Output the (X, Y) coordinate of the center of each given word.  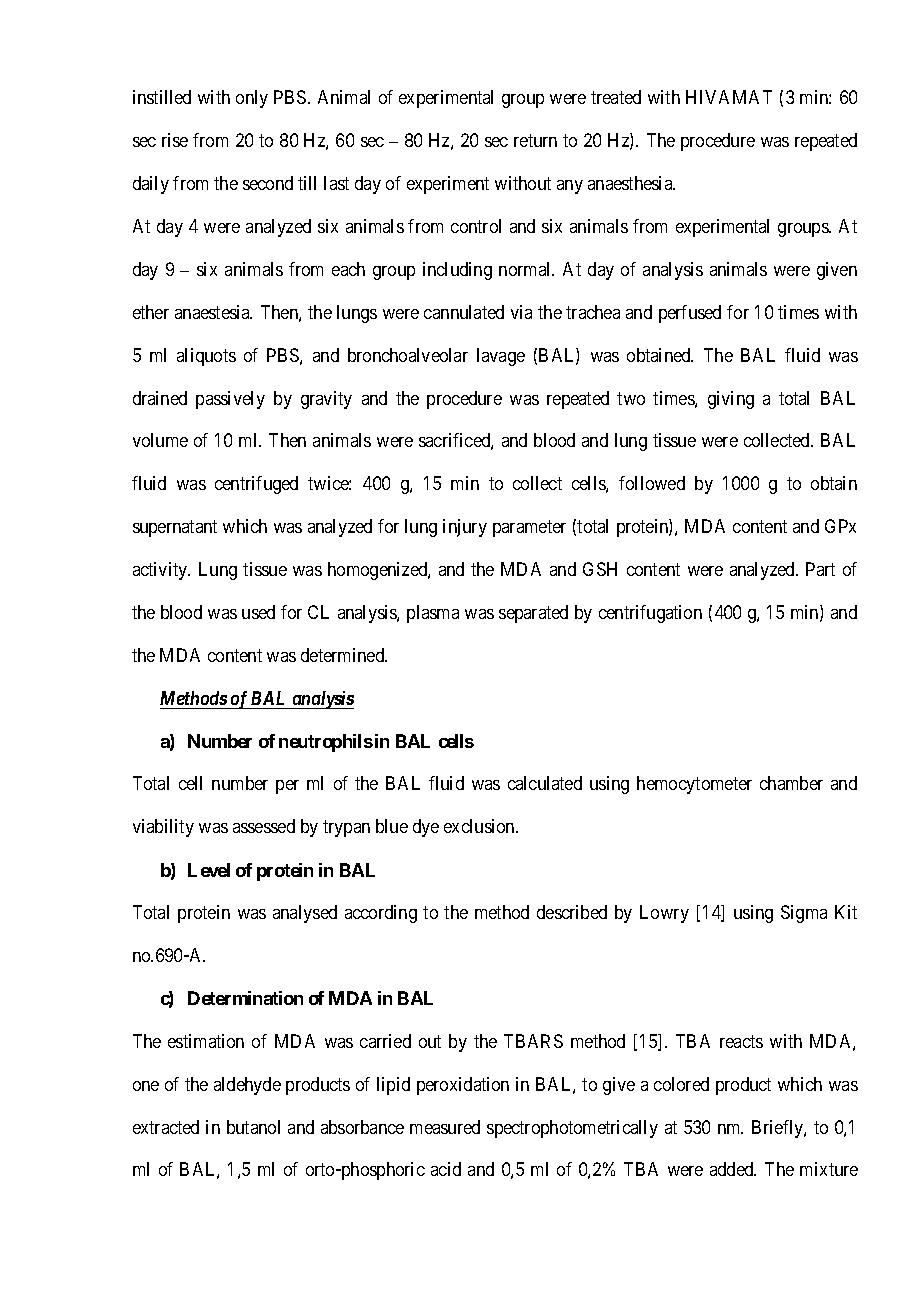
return (535, 140)
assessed (264, 826)
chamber (791, 783)
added (733, 1169)
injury (465, 528)
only (252, 99)
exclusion (480, 826)
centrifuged (256, 485)
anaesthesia (631, 183)
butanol (253, 1127)
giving (731, 400)
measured (445, 1127)
